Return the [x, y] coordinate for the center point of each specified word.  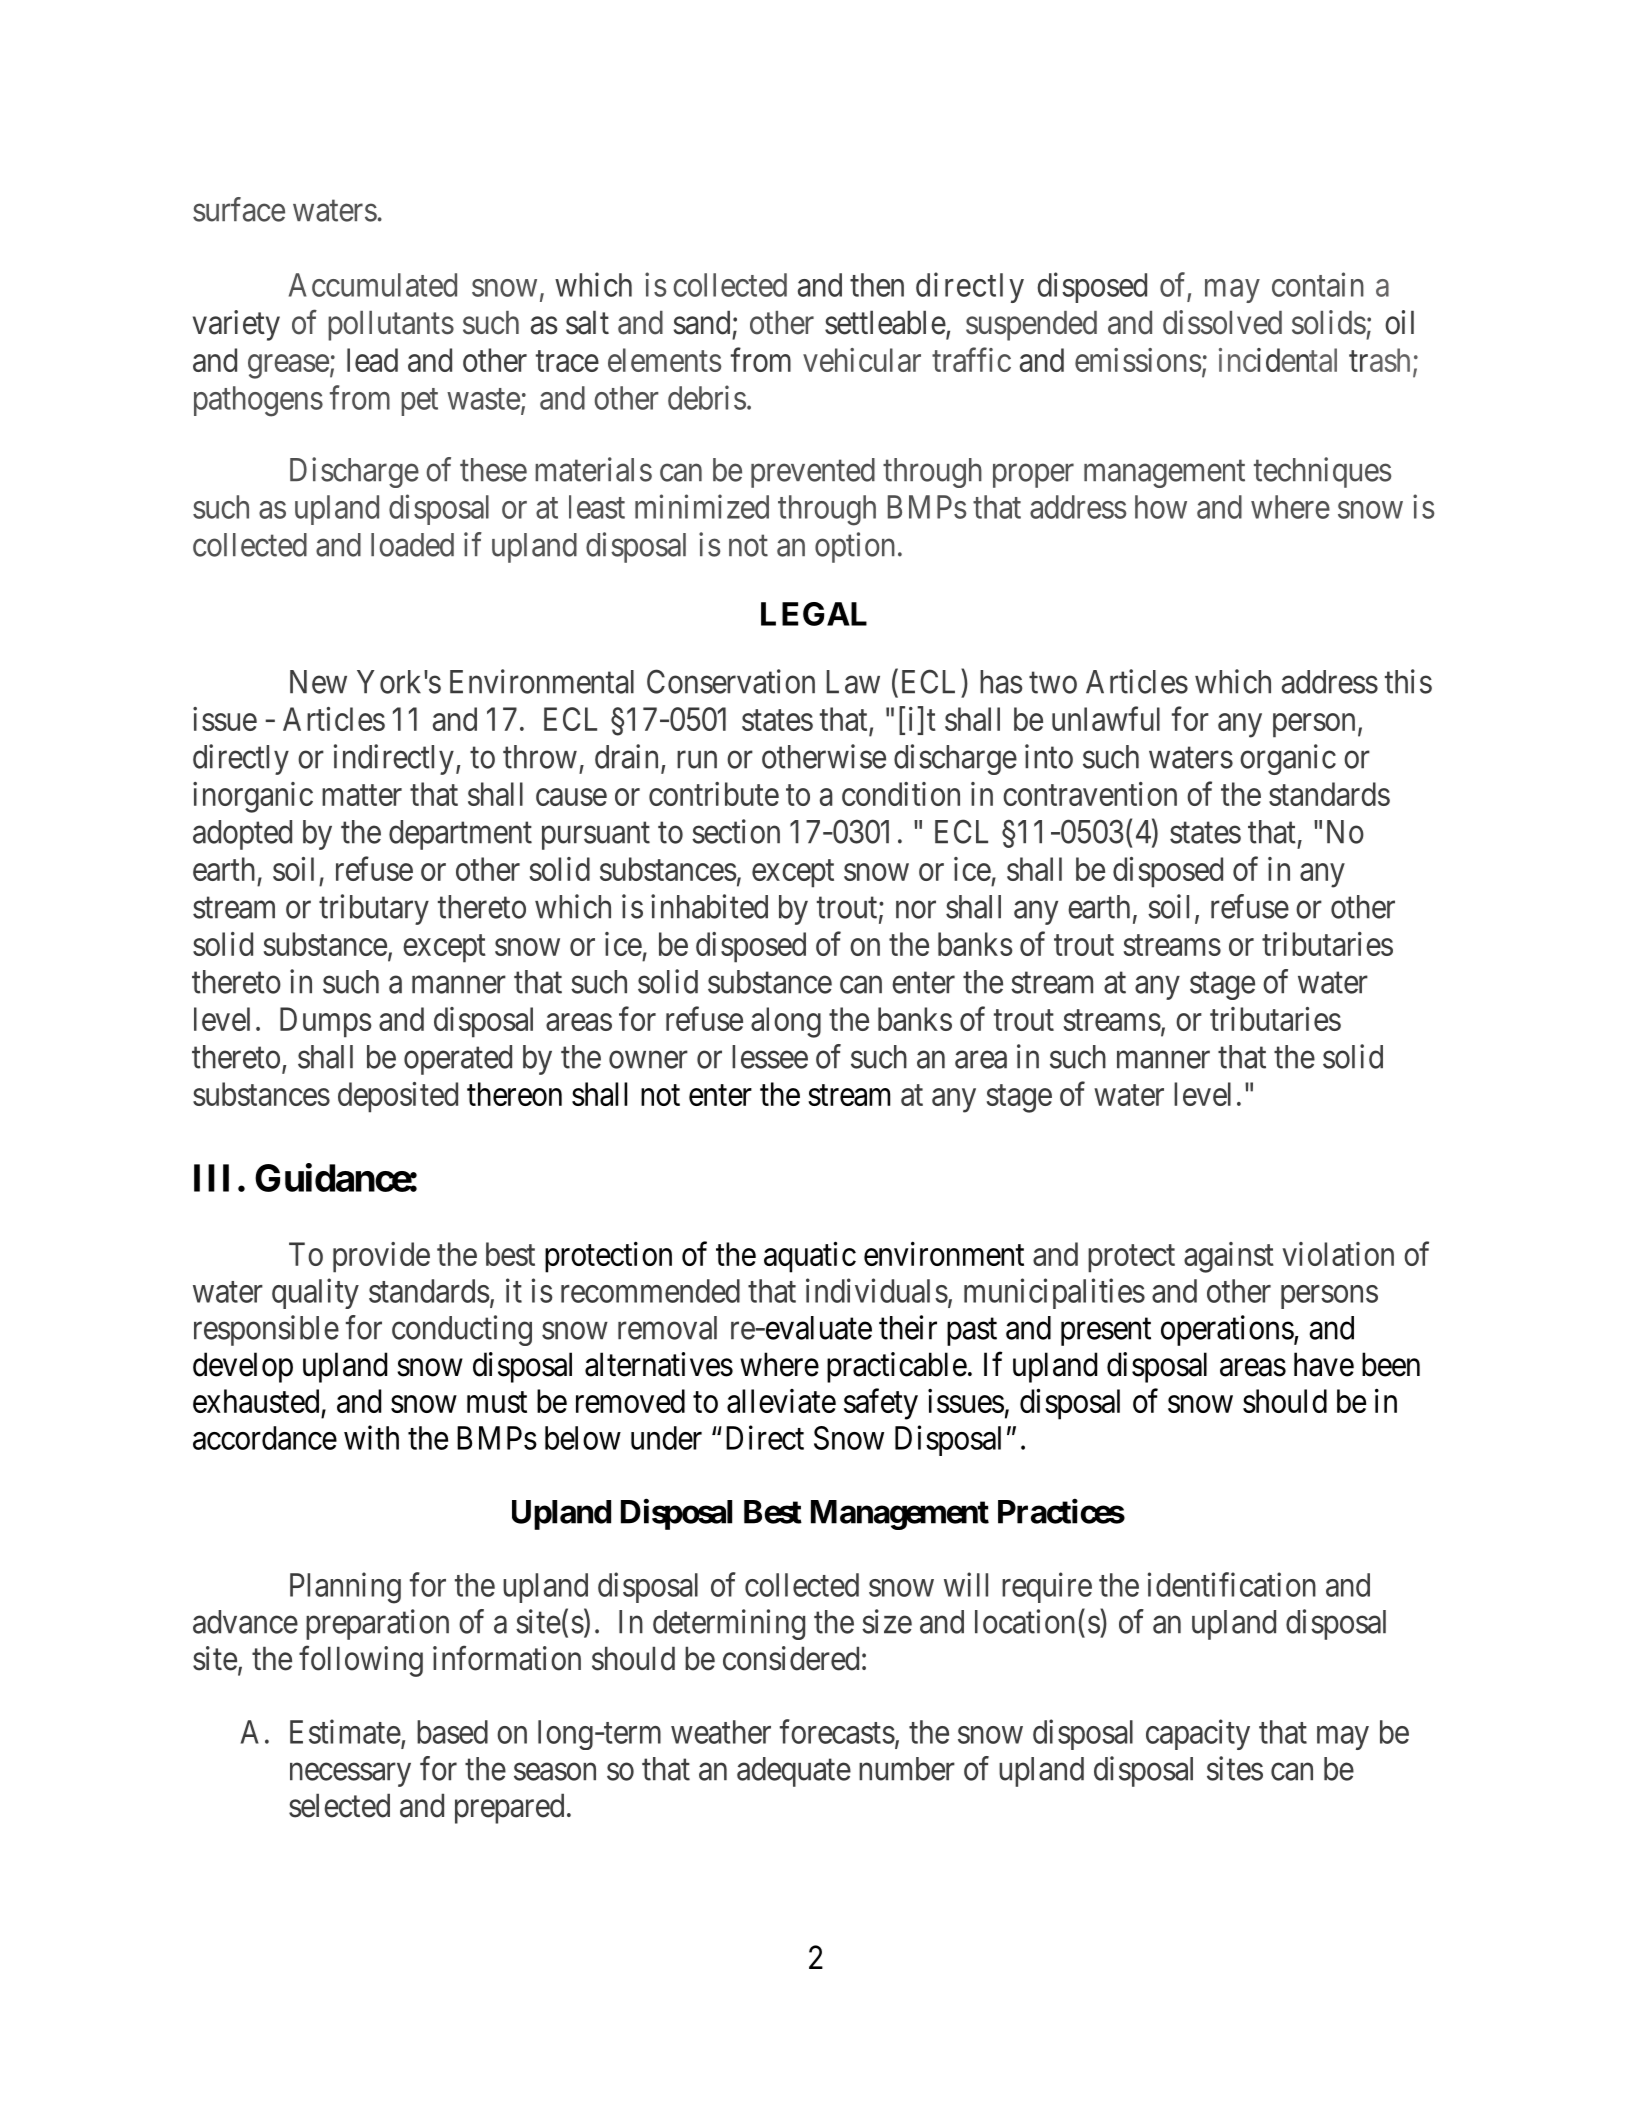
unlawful [1106, 718]
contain [1318, 284]
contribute [714, 794]
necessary [350, 1775]
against [1229, 1257]
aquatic [810, 1257]
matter [362, 795]
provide [381, 1257]
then [877, 285]
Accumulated [373, 285]
